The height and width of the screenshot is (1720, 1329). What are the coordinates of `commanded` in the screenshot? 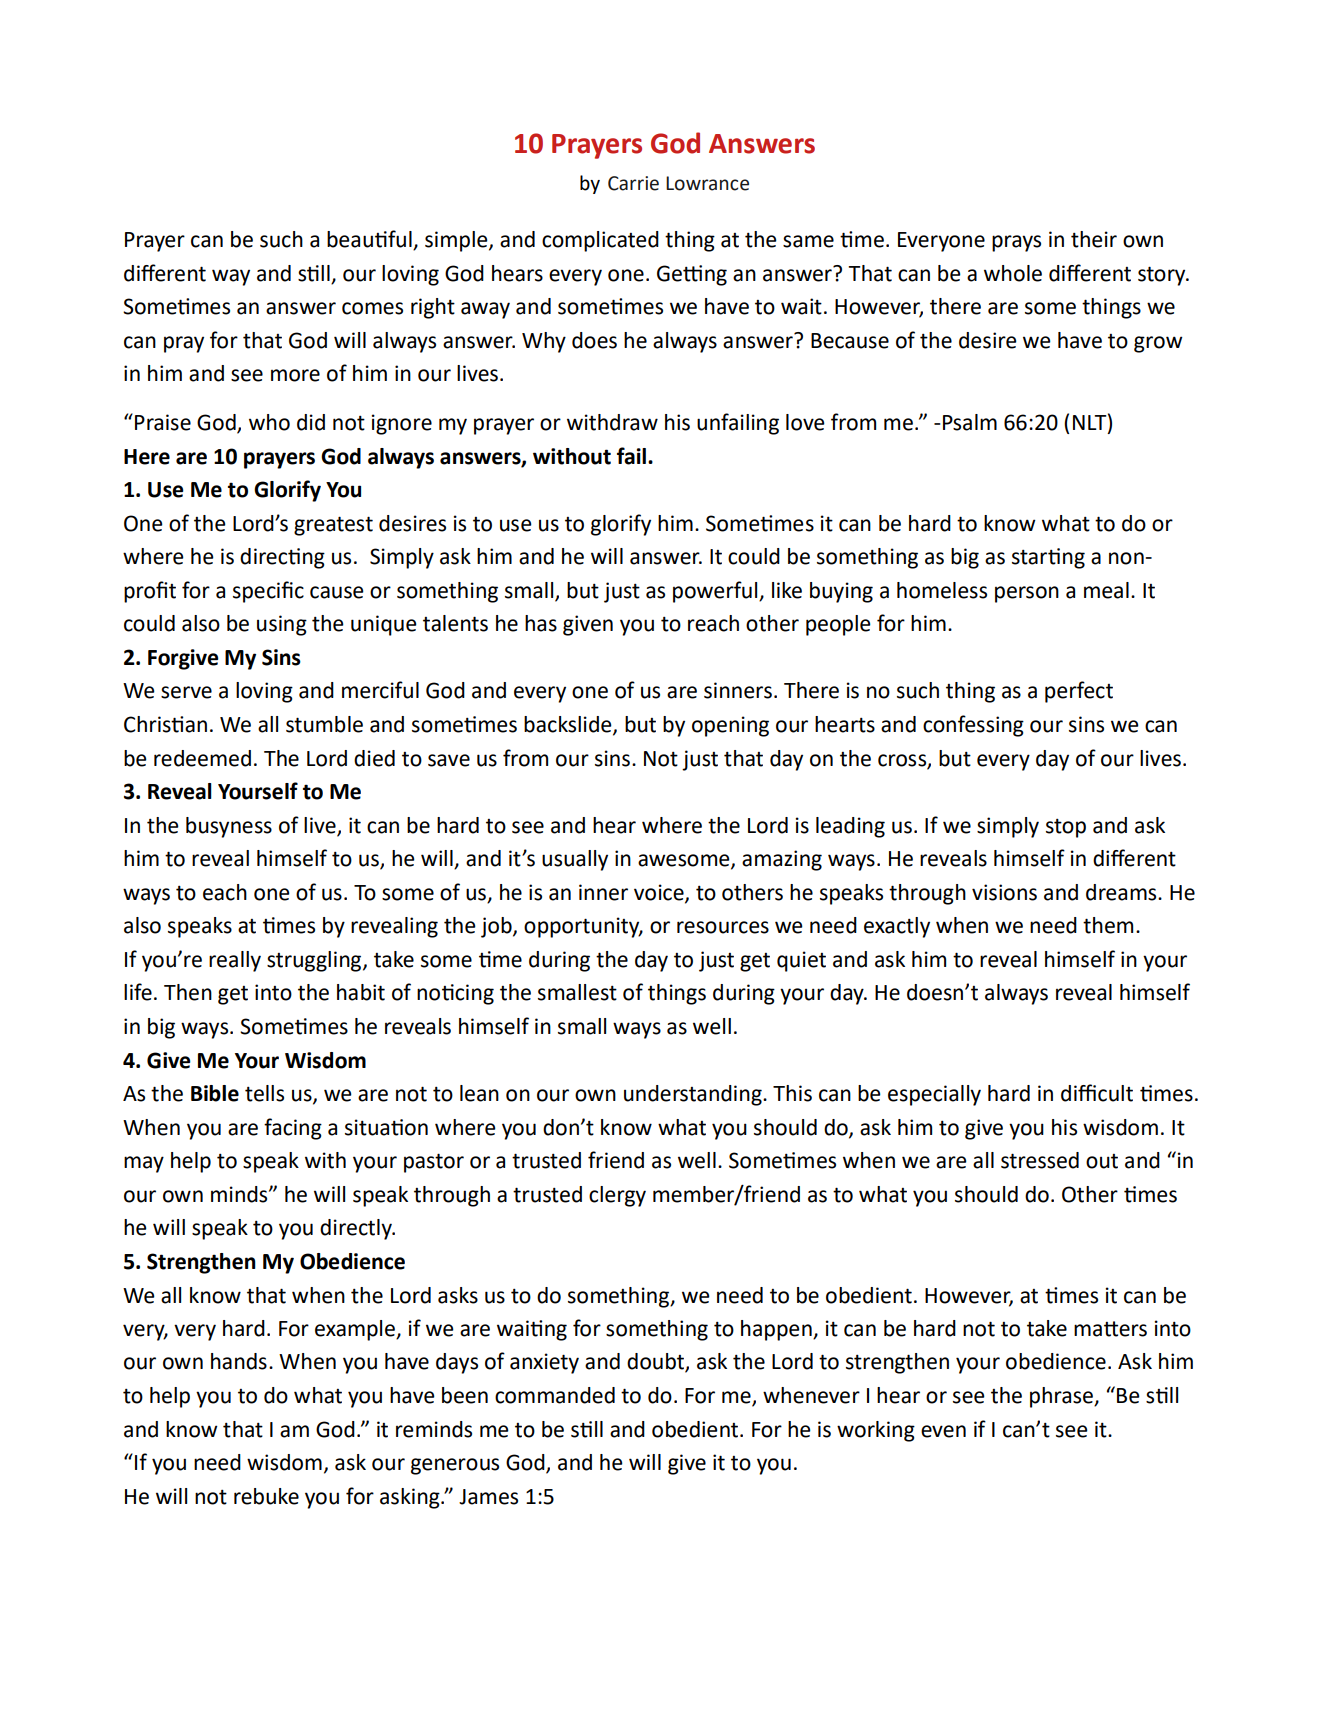 It's located at (555, 1395).
